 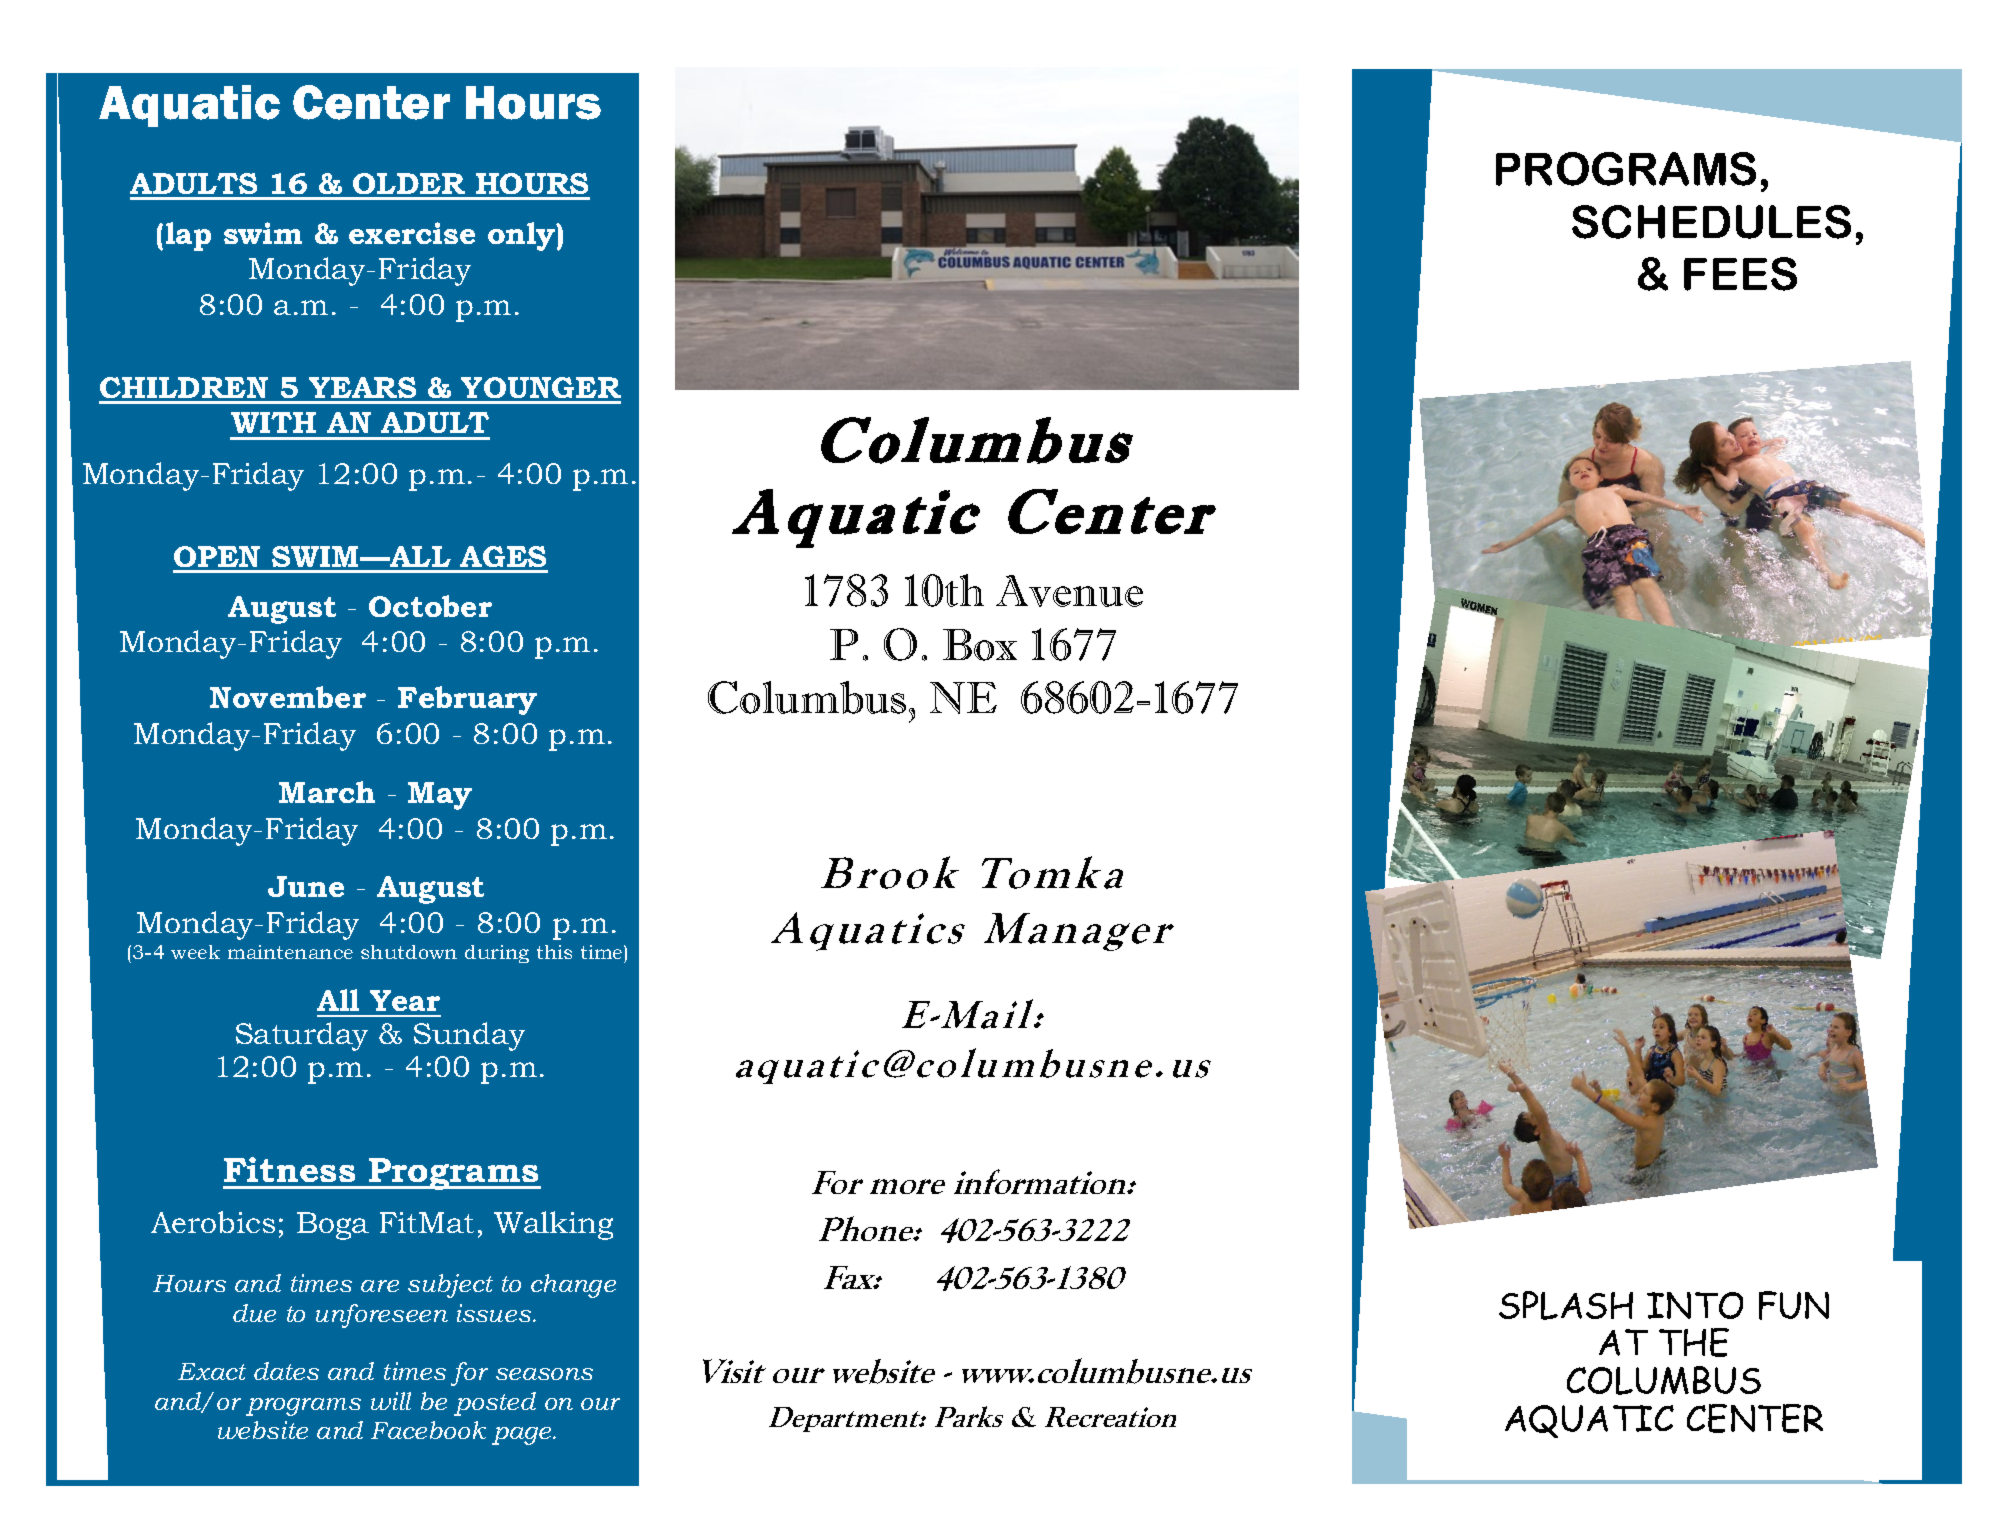 I want to click on this, so click(x=554, y=952).
